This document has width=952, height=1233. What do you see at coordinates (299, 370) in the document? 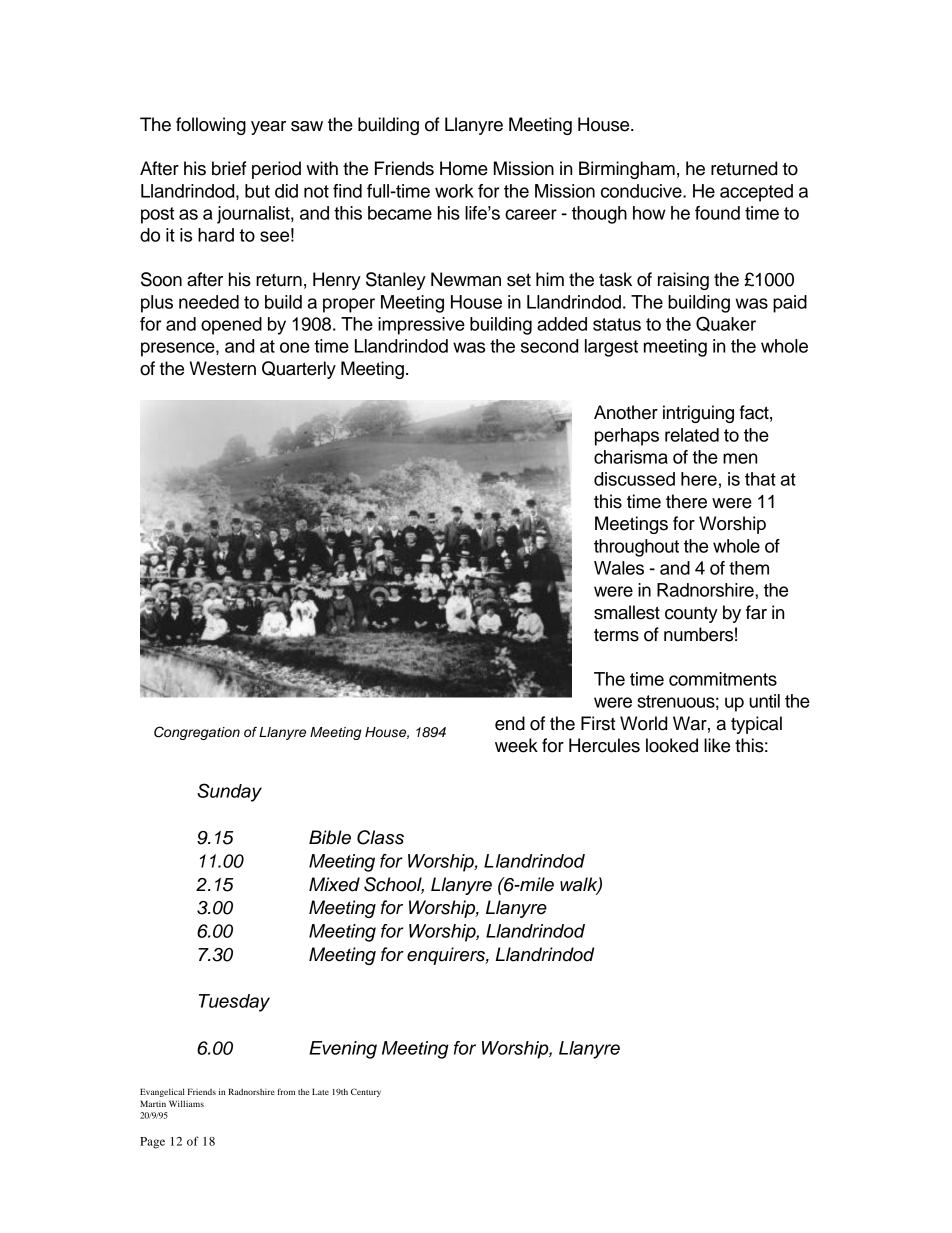
I see `Quarterly` at bounding box center [299, 370].
